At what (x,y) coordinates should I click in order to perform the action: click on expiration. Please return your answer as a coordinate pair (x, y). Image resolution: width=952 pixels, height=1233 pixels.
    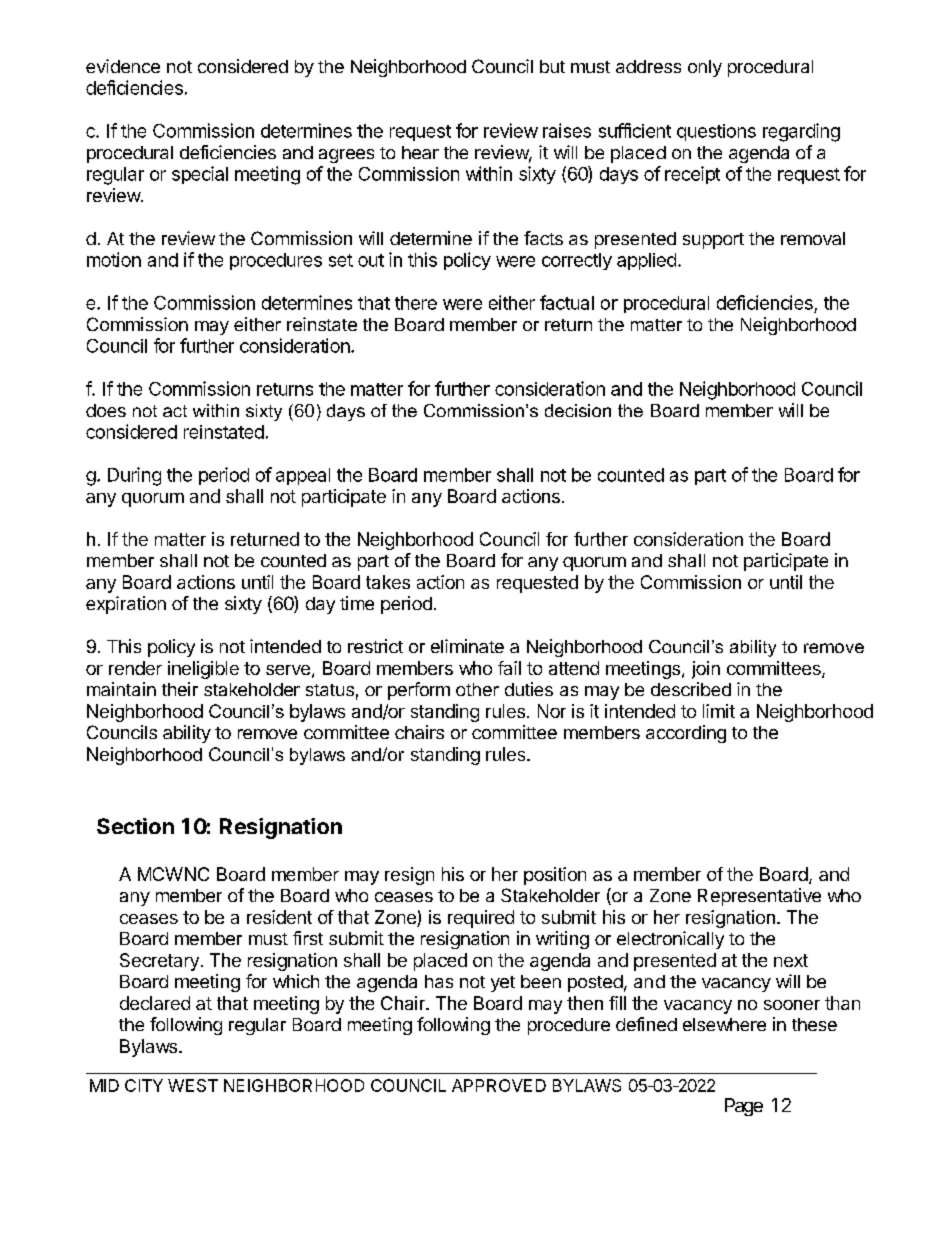
    Looking at the image, I should click on (126, 605).
